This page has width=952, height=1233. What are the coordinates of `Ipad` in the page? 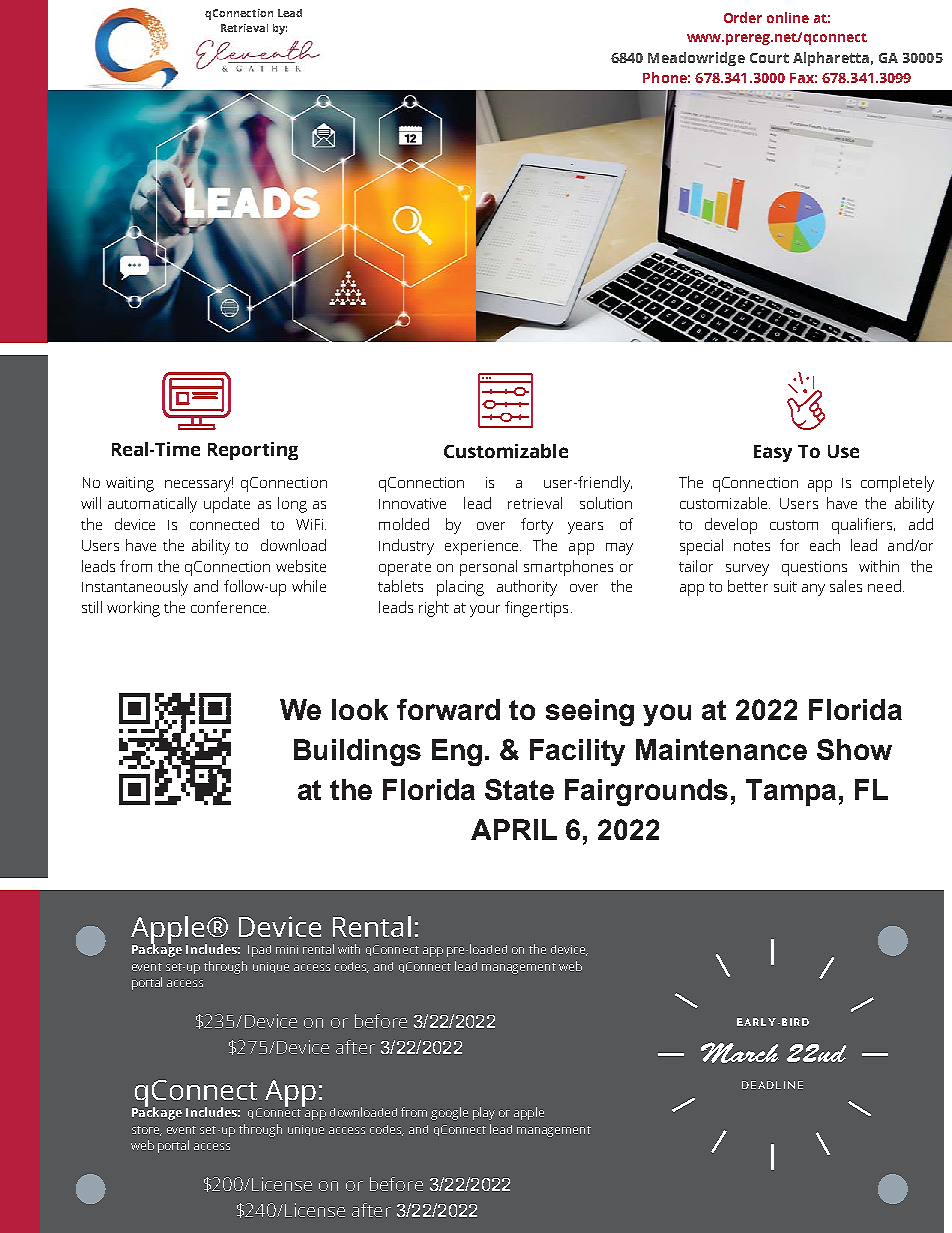 It's located at (259, 951).
